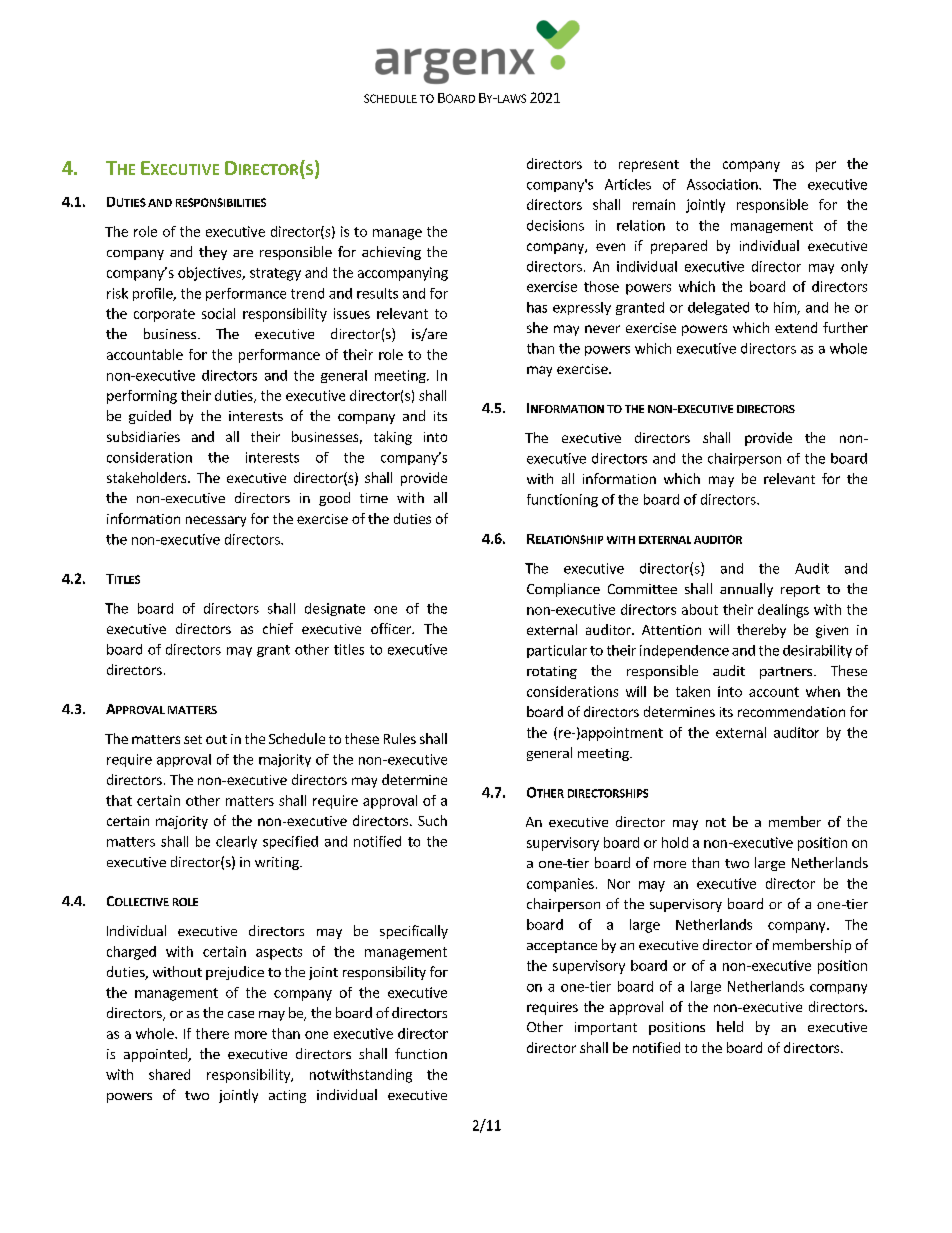 The image size is (952, 1233). Describe the element at coordinates (278, 628) in the screenshot. I see `chief` at that location.
